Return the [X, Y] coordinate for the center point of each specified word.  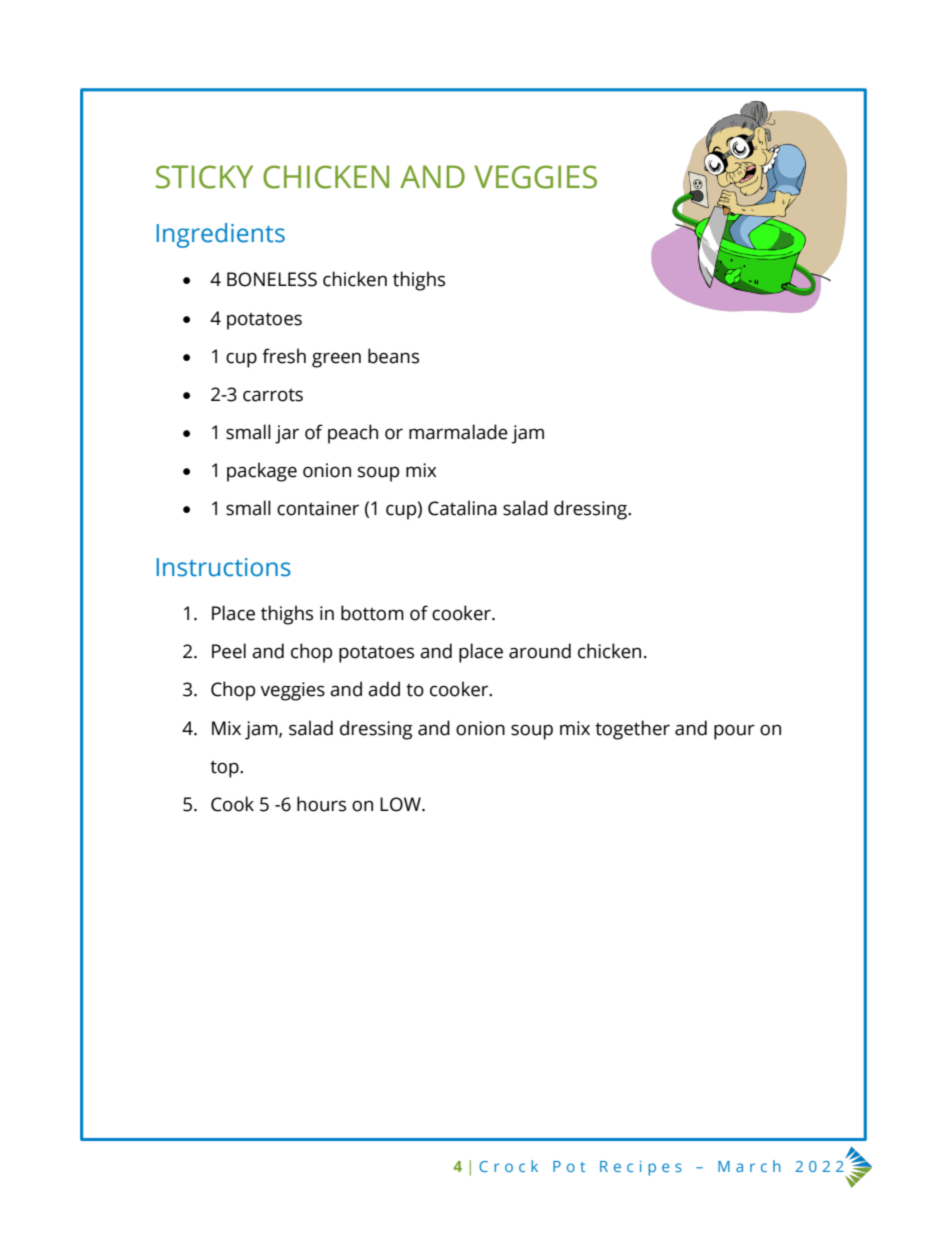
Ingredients [221, 235]
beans [393, 356]
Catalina [462, 508]
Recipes [641, 1168]
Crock [508, 1166]
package [262, 472]
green [336, 360]
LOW [401, 804]
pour [734, 732]
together [632, 730]
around [540, 651]
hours [321, 804]
